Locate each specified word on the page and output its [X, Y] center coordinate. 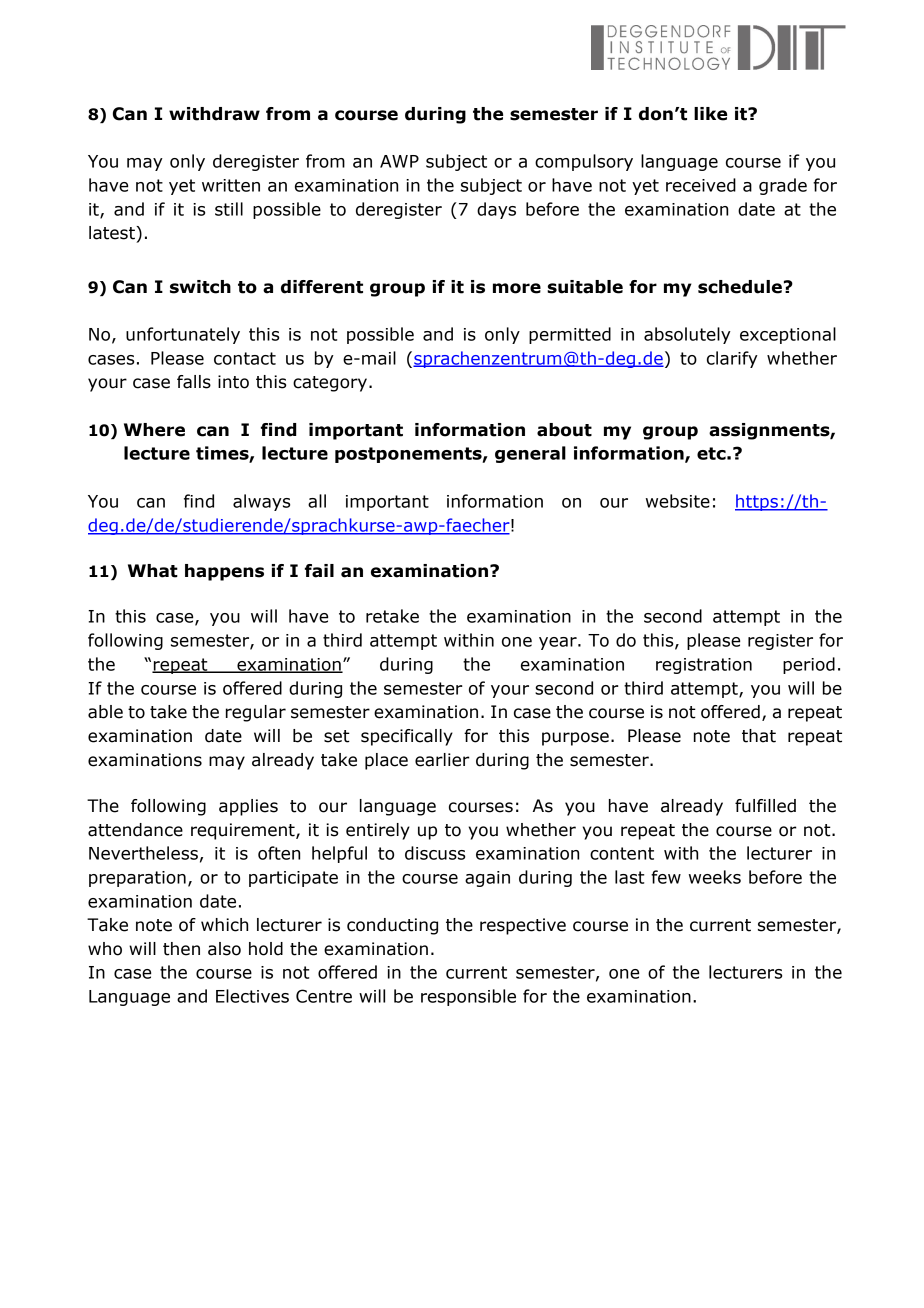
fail [319, 571]
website [678, 501]
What [153, 571]
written [231, 185]
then [181, 949]
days [496, 210]
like [710, 114]
